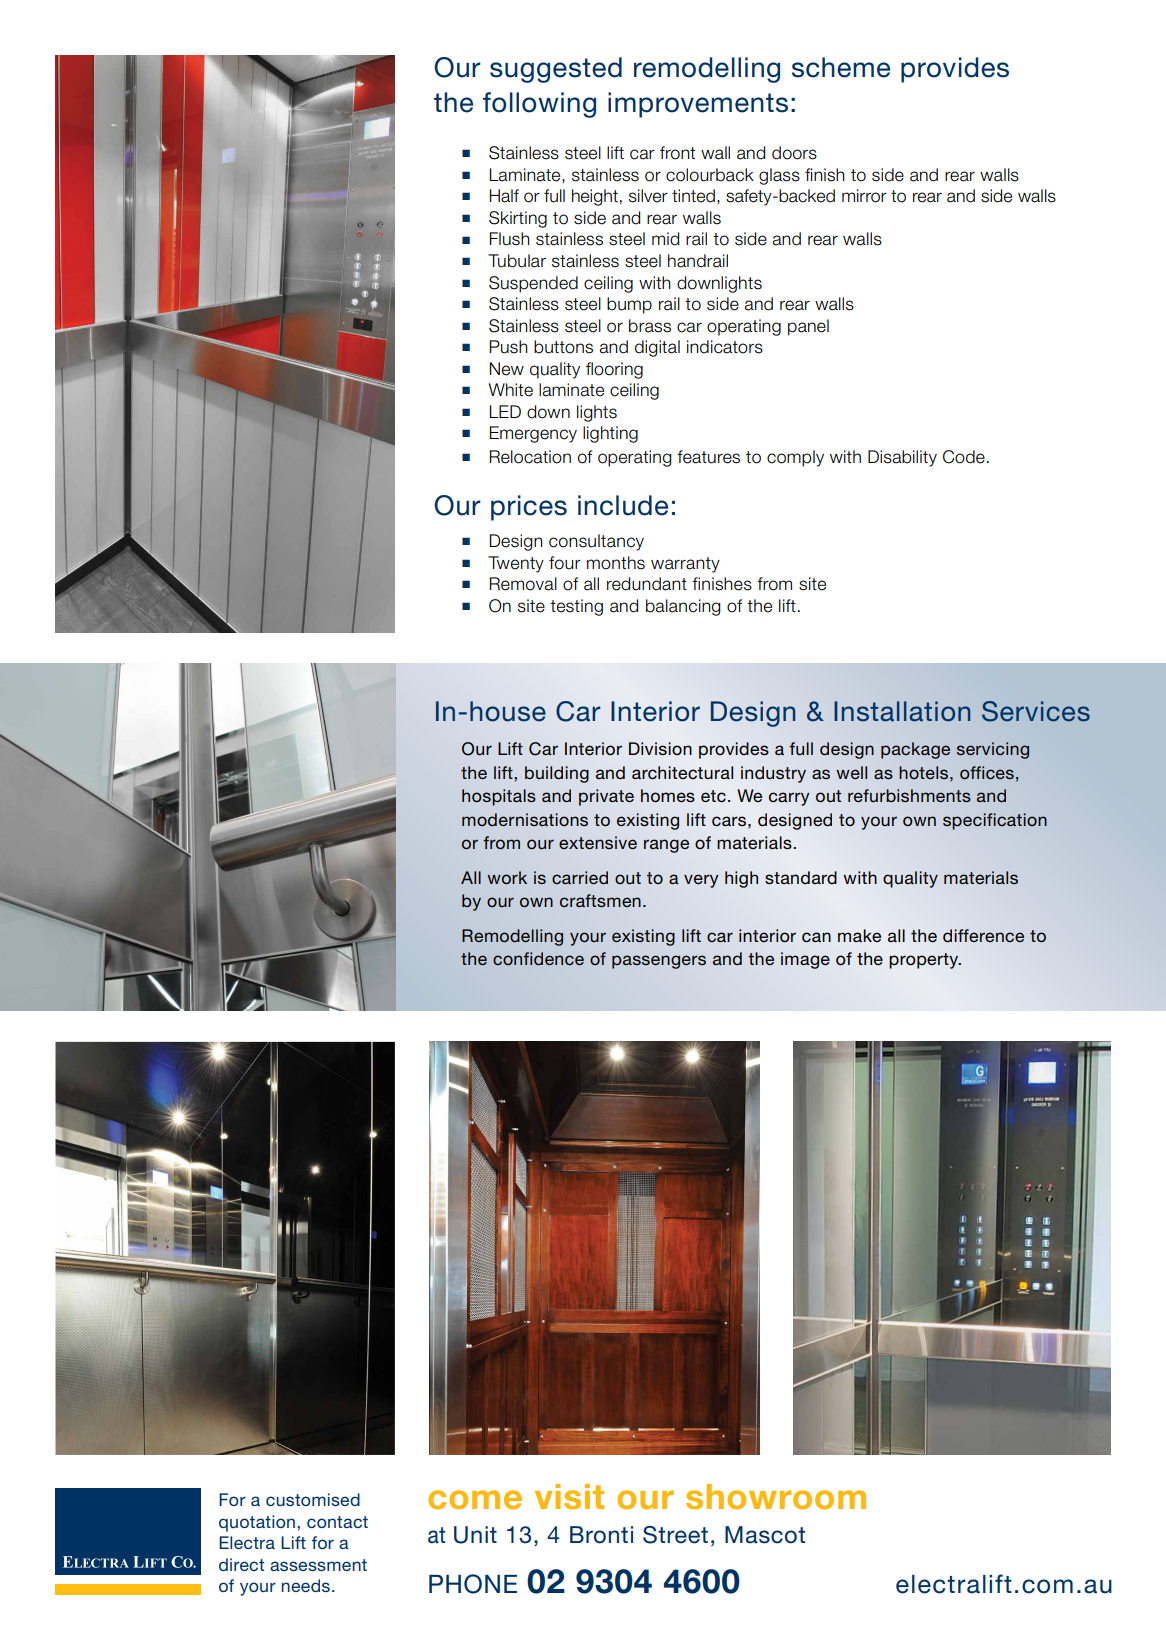 Image resolution: width=1166 pixels, height=1648 pixels. Describe the element at coordinates (909, 795) in the document. I see `refurbishments` at that location.
